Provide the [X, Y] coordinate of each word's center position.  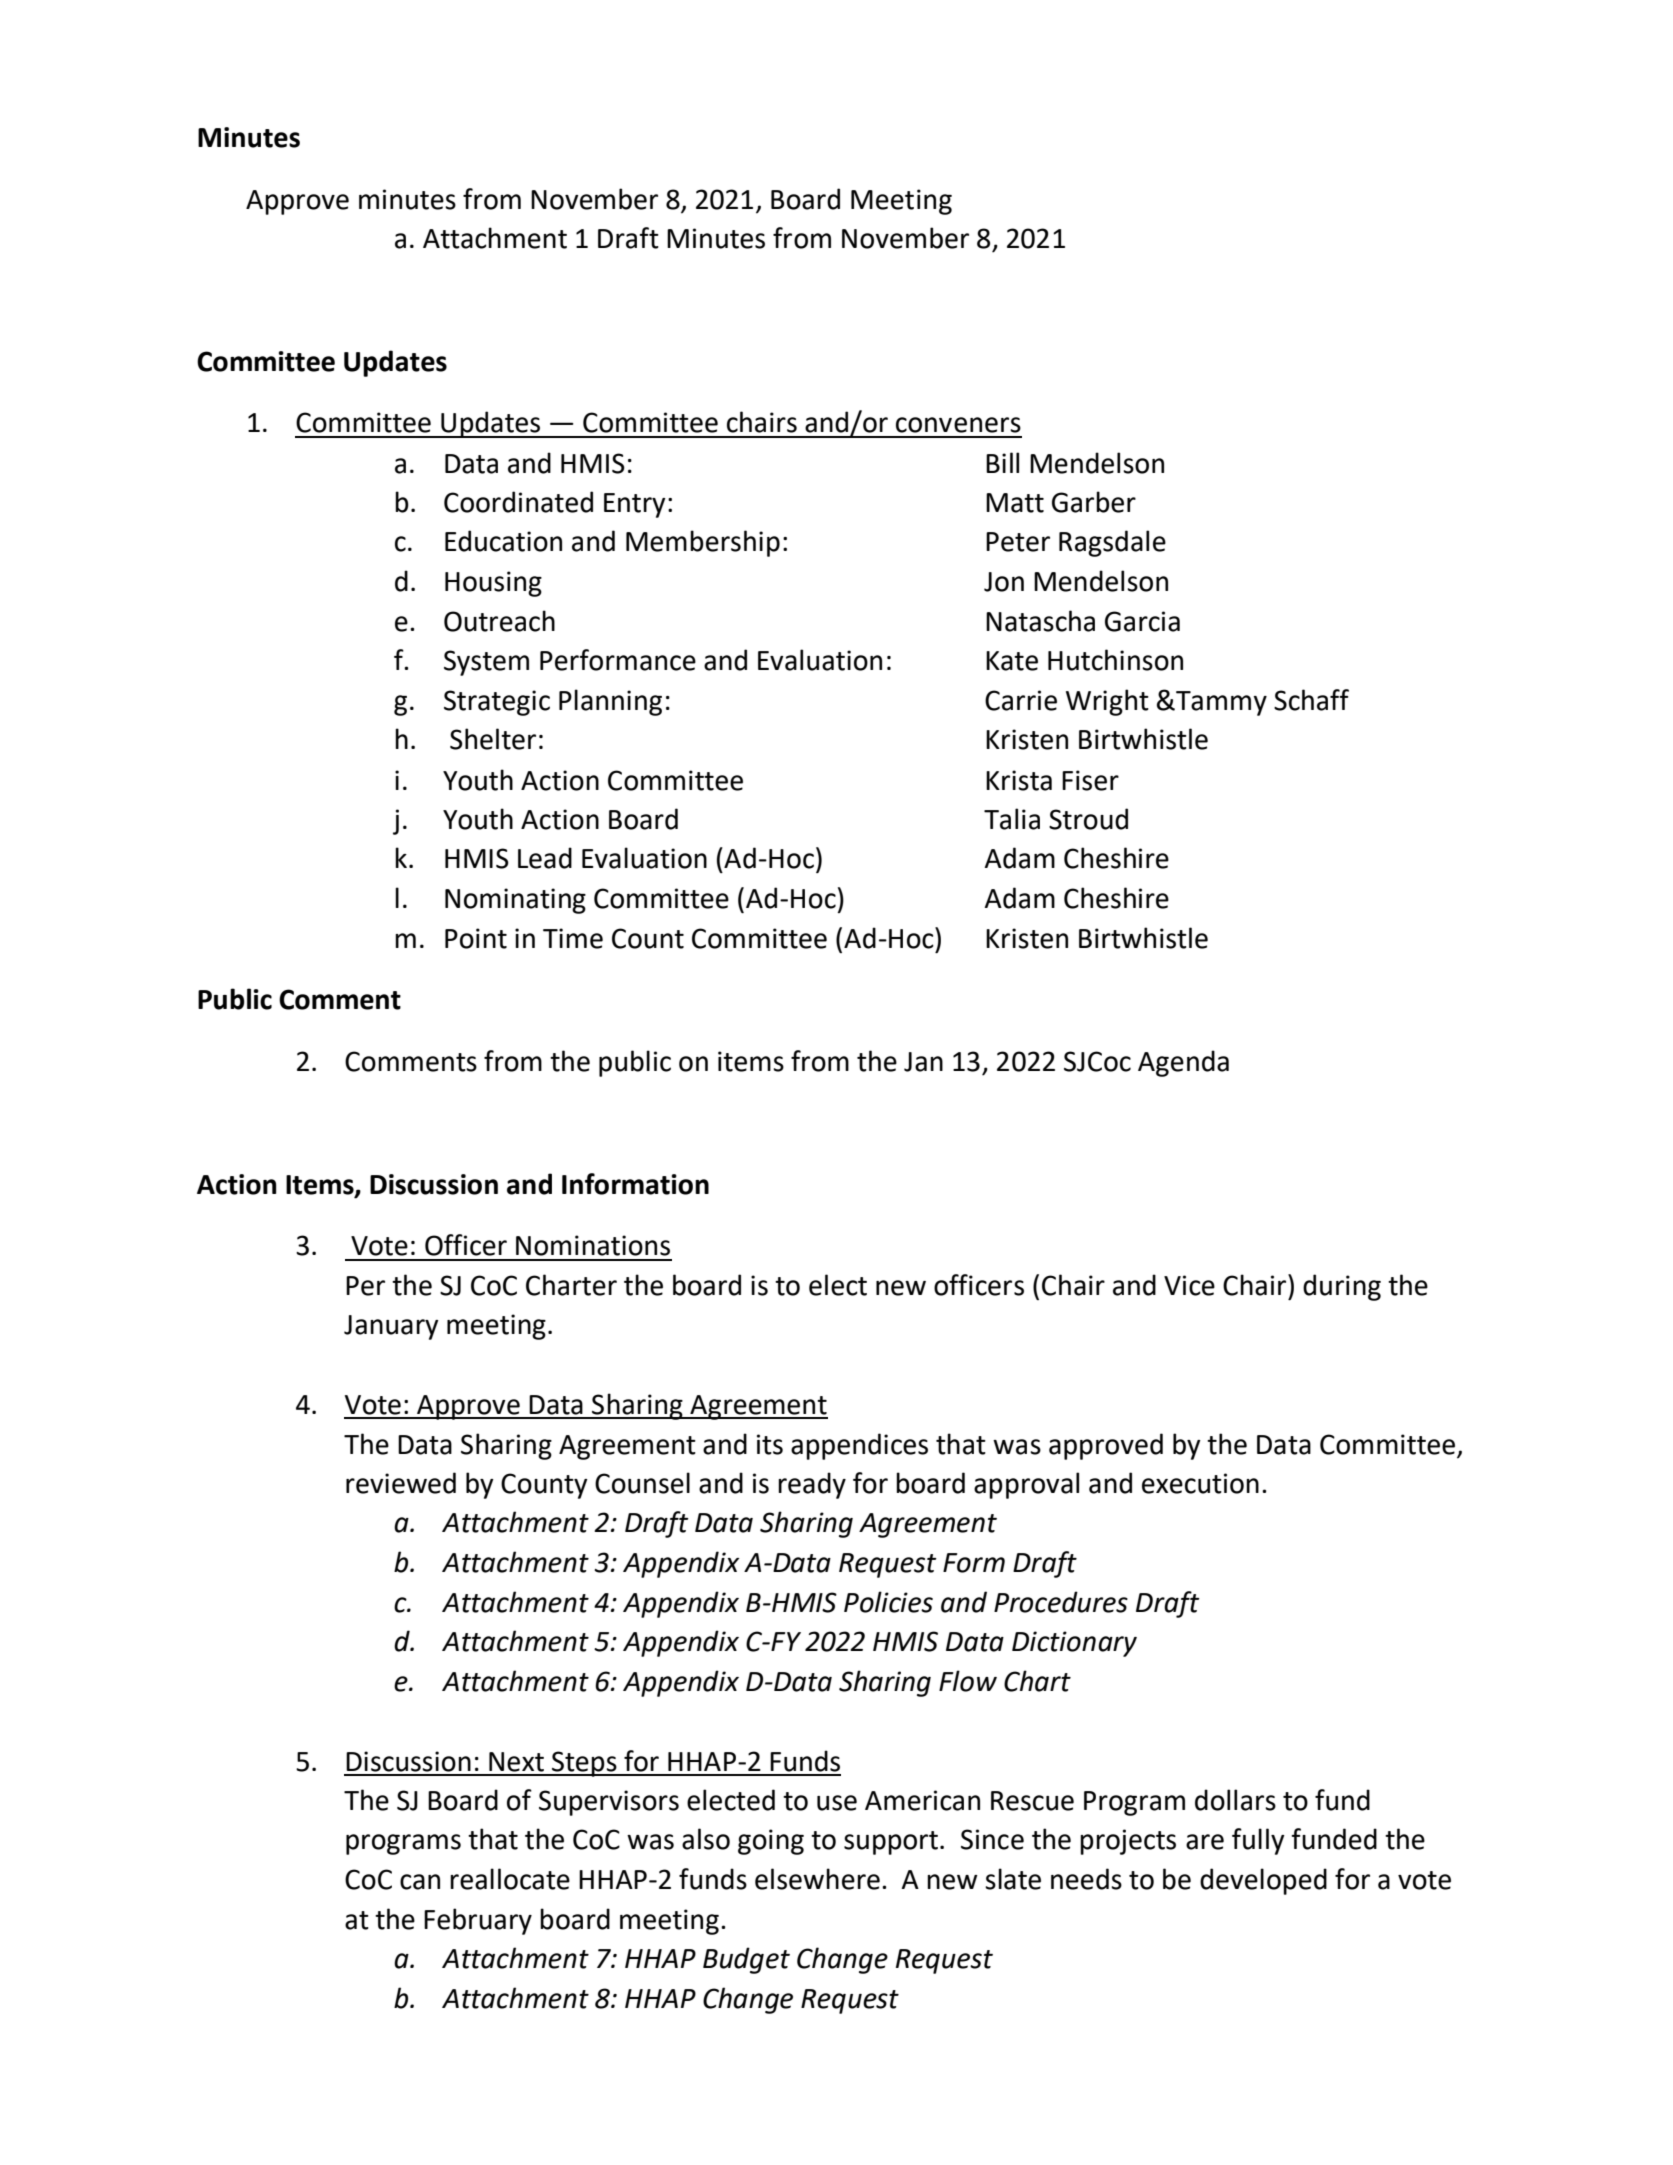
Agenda [1183, 1063]
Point [476, 938]
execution [1200, 1483]
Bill [1002, 462]
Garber [1094, 502]
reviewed [401, 1483]
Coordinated [518, 502]
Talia [1012, 819]
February [478, 1921]
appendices [859, 1446]
